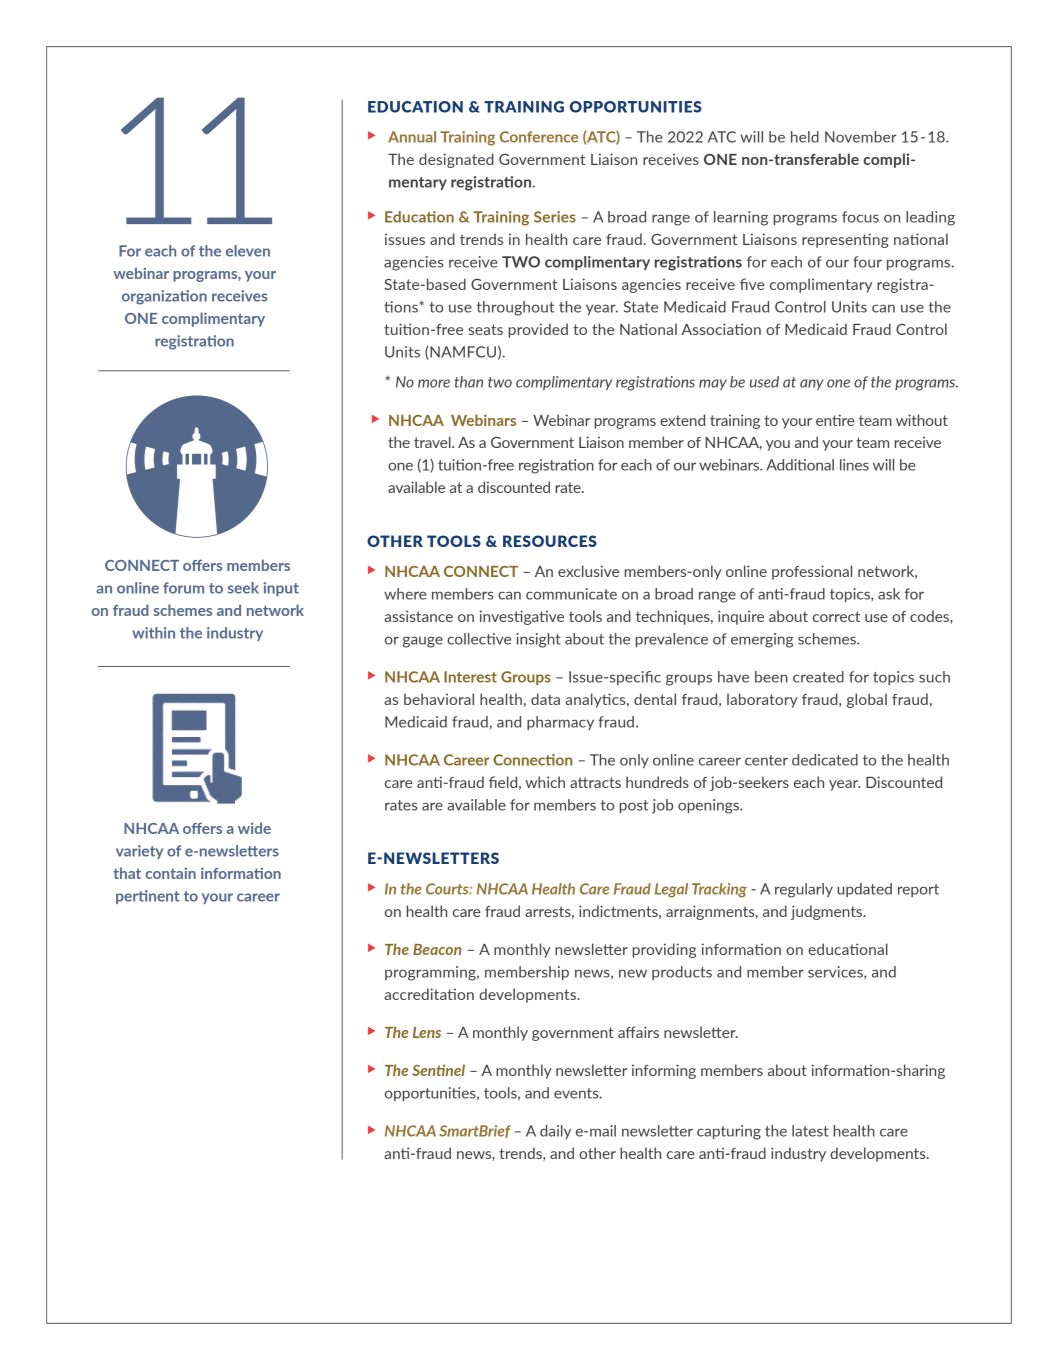  What do you see at coordinates (153, 633) in the document?
I see `within` at bounding box center [153, 633].
